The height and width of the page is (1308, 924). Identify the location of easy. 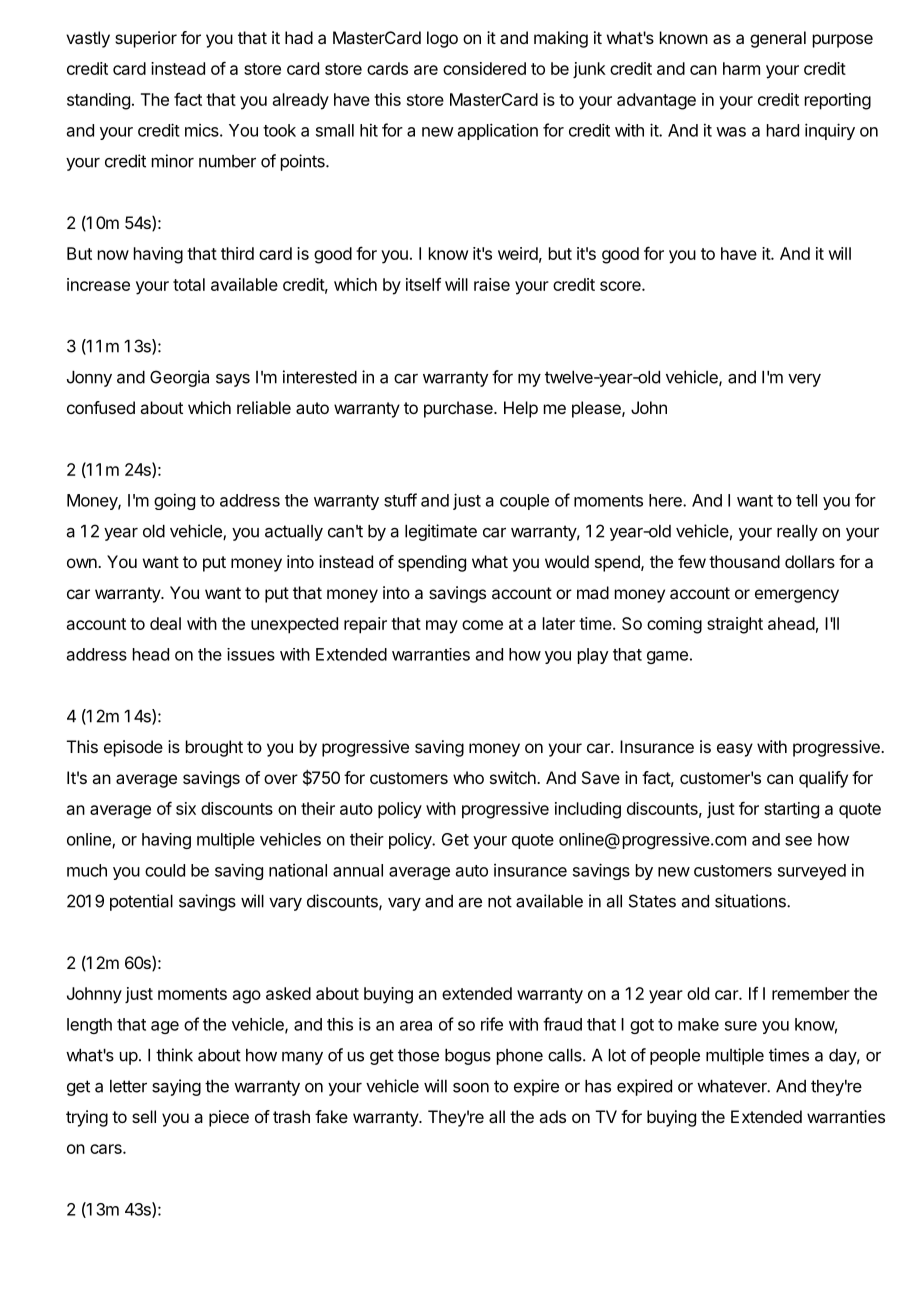
(735, 750).
